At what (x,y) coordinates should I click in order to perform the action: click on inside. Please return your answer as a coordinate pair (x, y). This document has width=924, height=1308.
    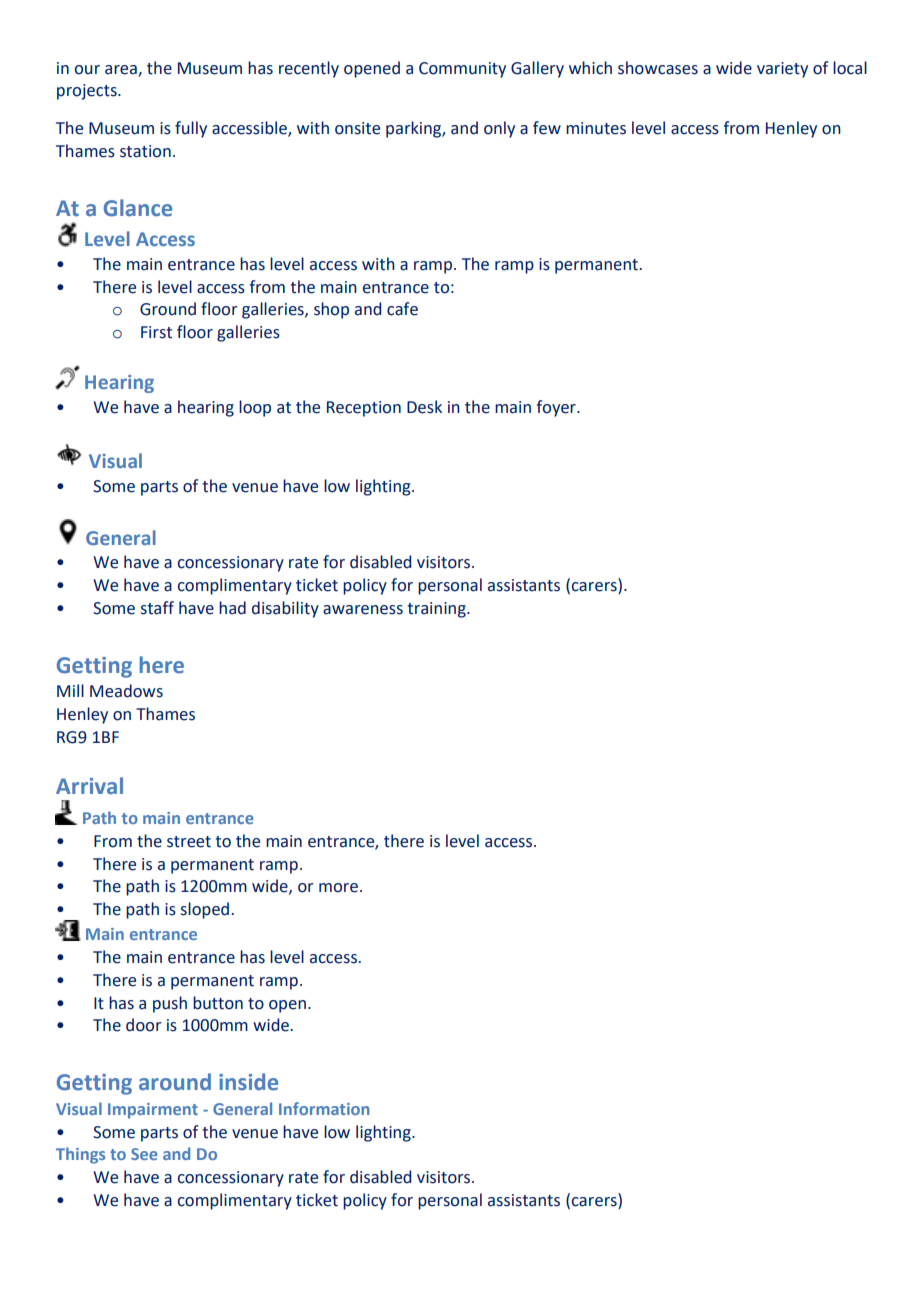
    Looking at the image, I should click on (248, 1082).
